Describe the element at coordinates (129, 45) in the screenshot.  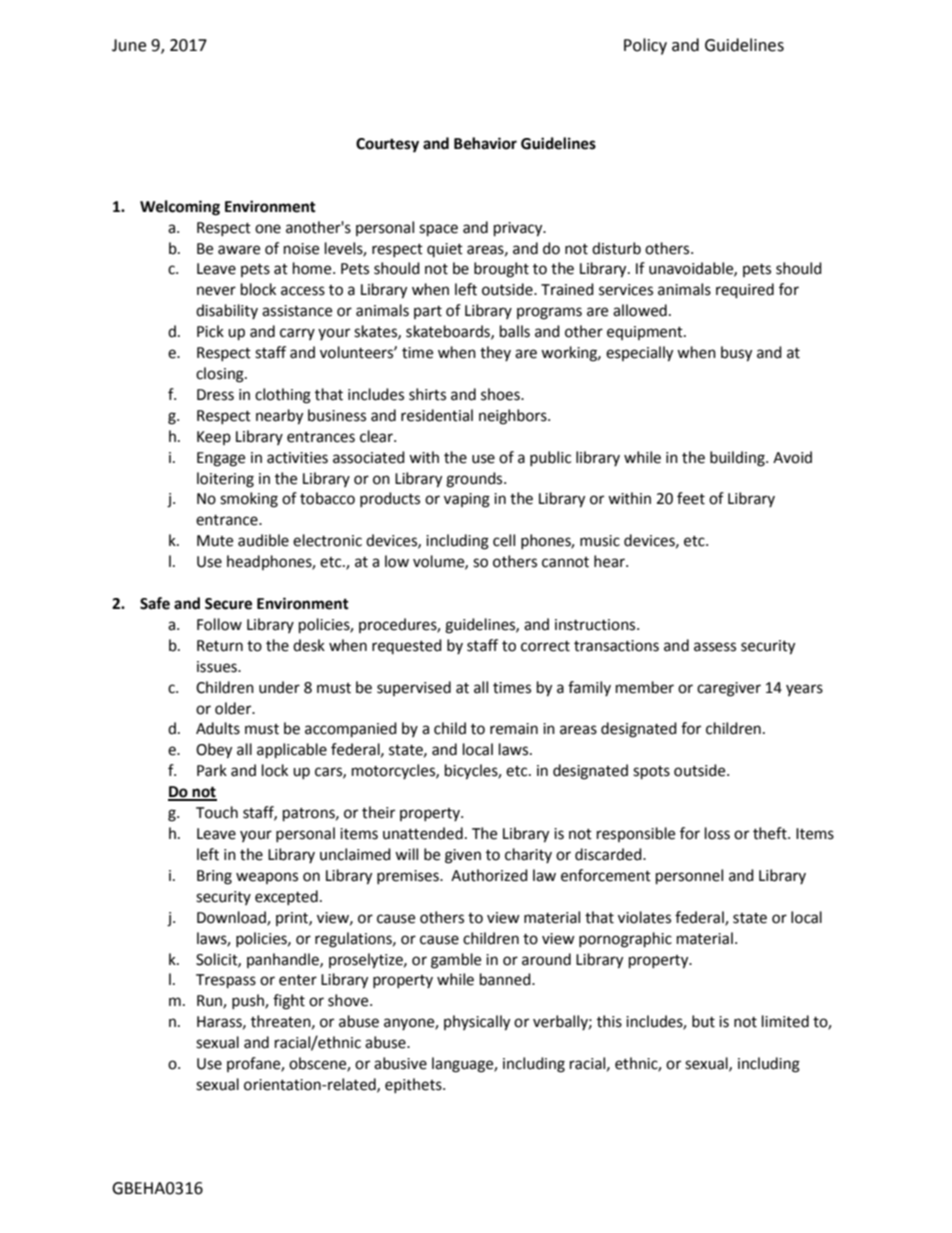
I see `June` at that location.
